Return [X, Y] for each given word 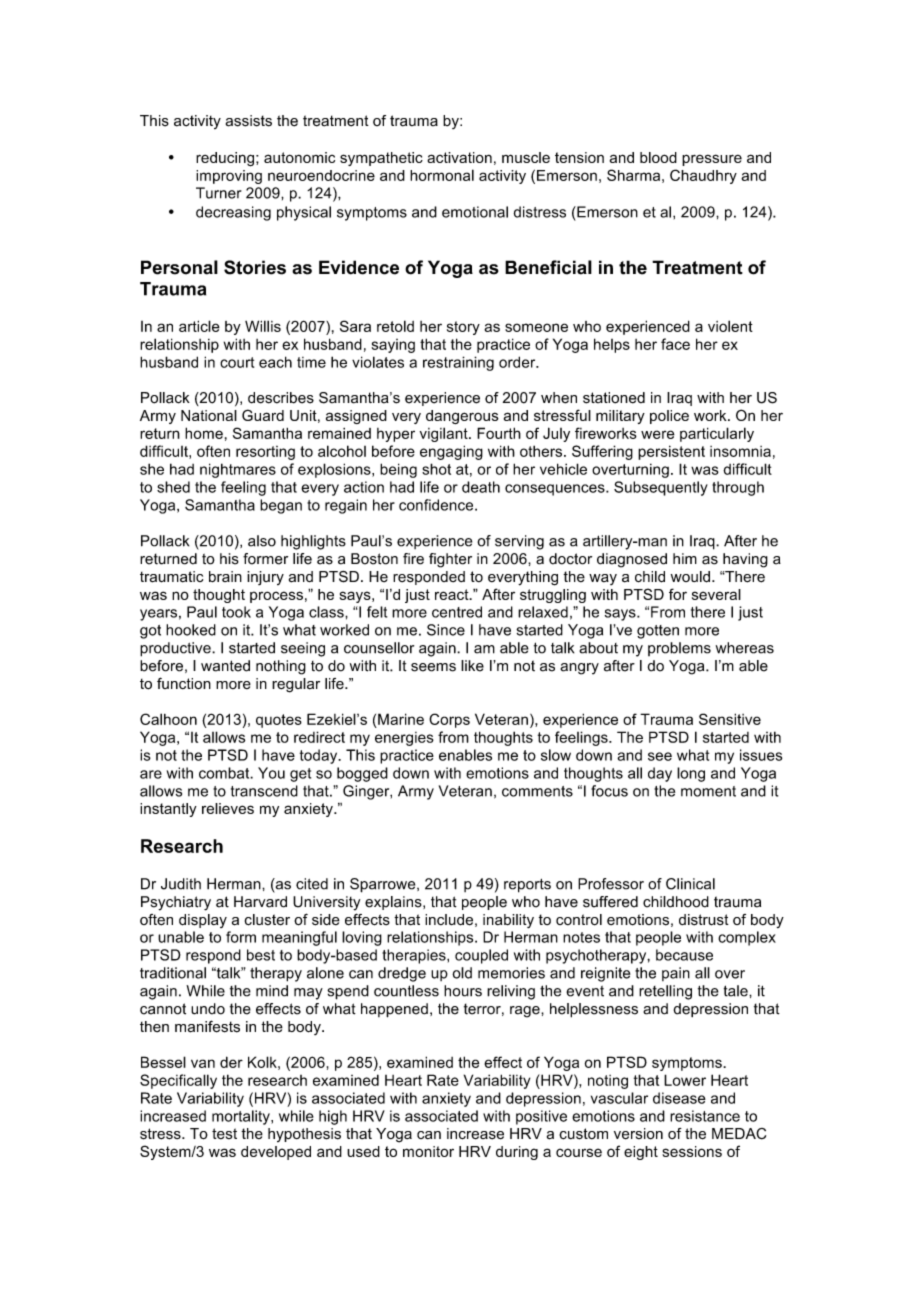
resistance [705, 1116]
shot [436, 469]
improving [229, 177]
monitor [428, 1151]
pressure [712, 160]
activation [459, 157]
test [224, 1133]
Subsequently [661, 488]
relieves [228, 808]
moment [708, 791]
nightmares [238, 470]
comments [537, 791]
